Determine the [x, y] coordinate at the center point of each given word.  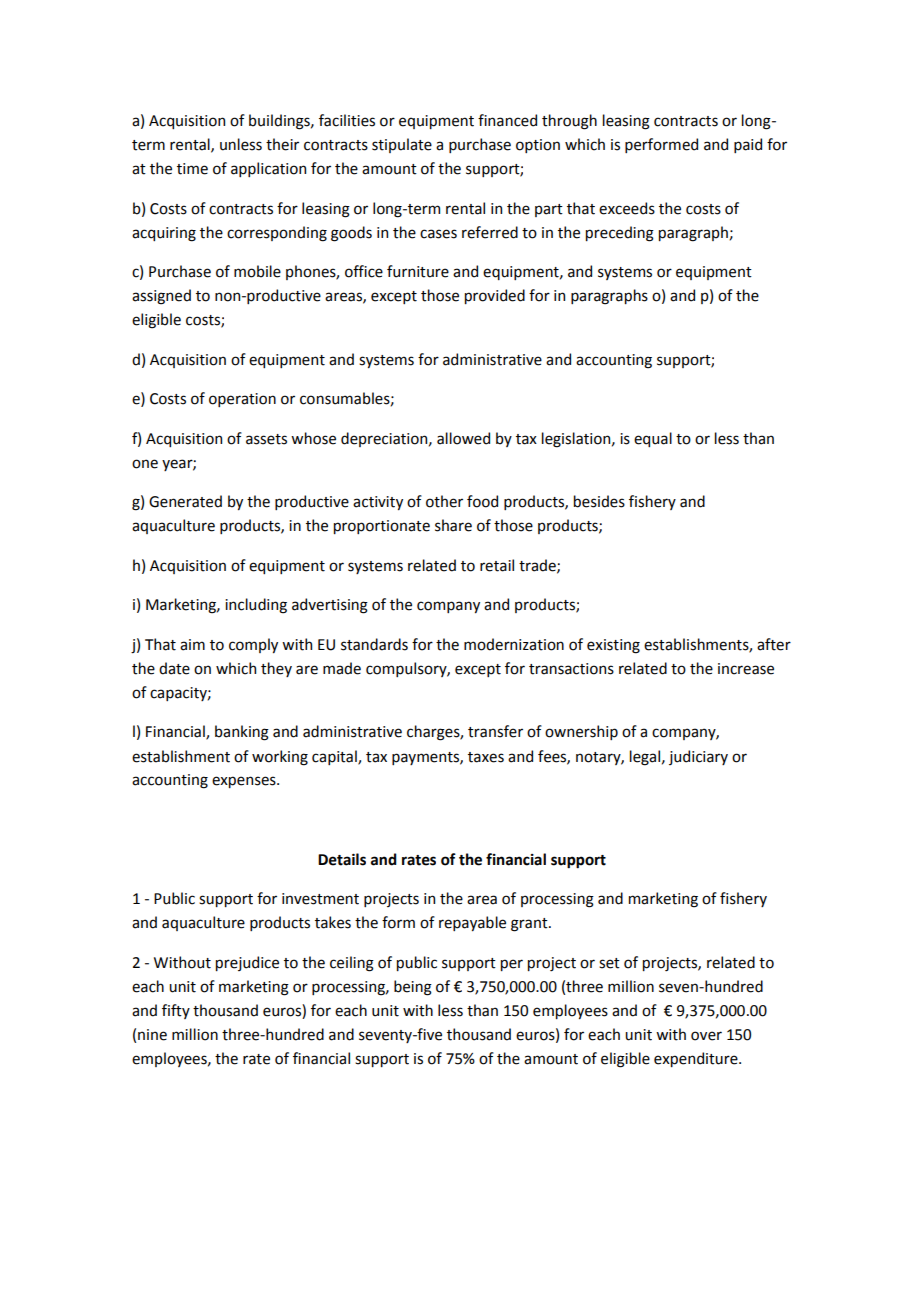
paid [748, 145]
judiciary [698, 757]
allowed [463, 438]
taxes [486, 757]
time [192, 169]
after [774, 644]
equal [653, 439]
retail [497, 565]
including [256, 606]
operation [242, 400]
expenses [245, 782]
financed [507, 120]
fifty [176, 1011]
